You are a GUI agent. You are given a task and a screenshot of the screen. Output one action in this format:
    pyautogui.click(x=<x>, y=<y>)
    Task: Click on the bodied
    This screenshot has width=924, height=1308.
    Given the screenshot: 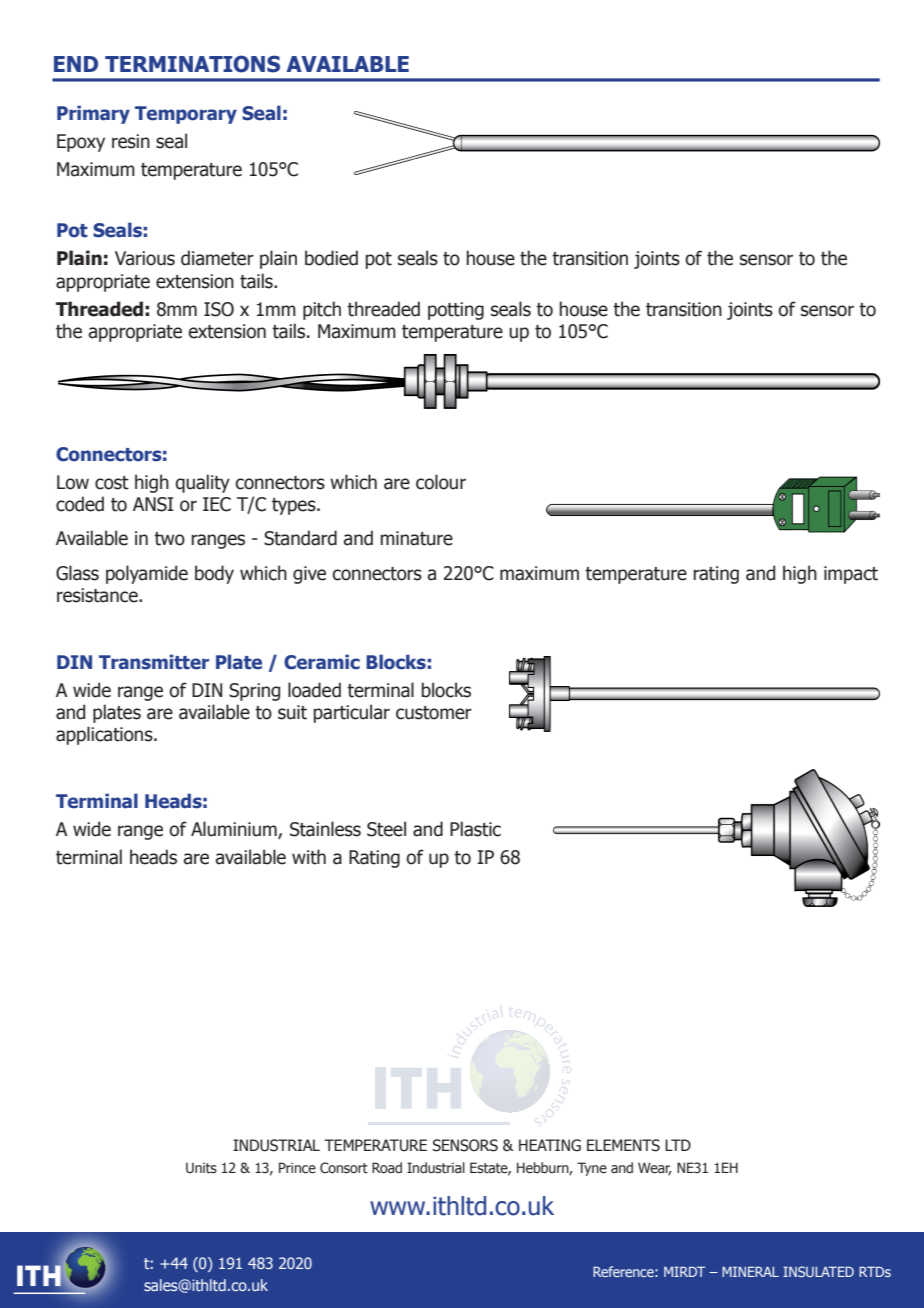 What is the action you would take?
    pyautogui.click(x=331, y=258)
